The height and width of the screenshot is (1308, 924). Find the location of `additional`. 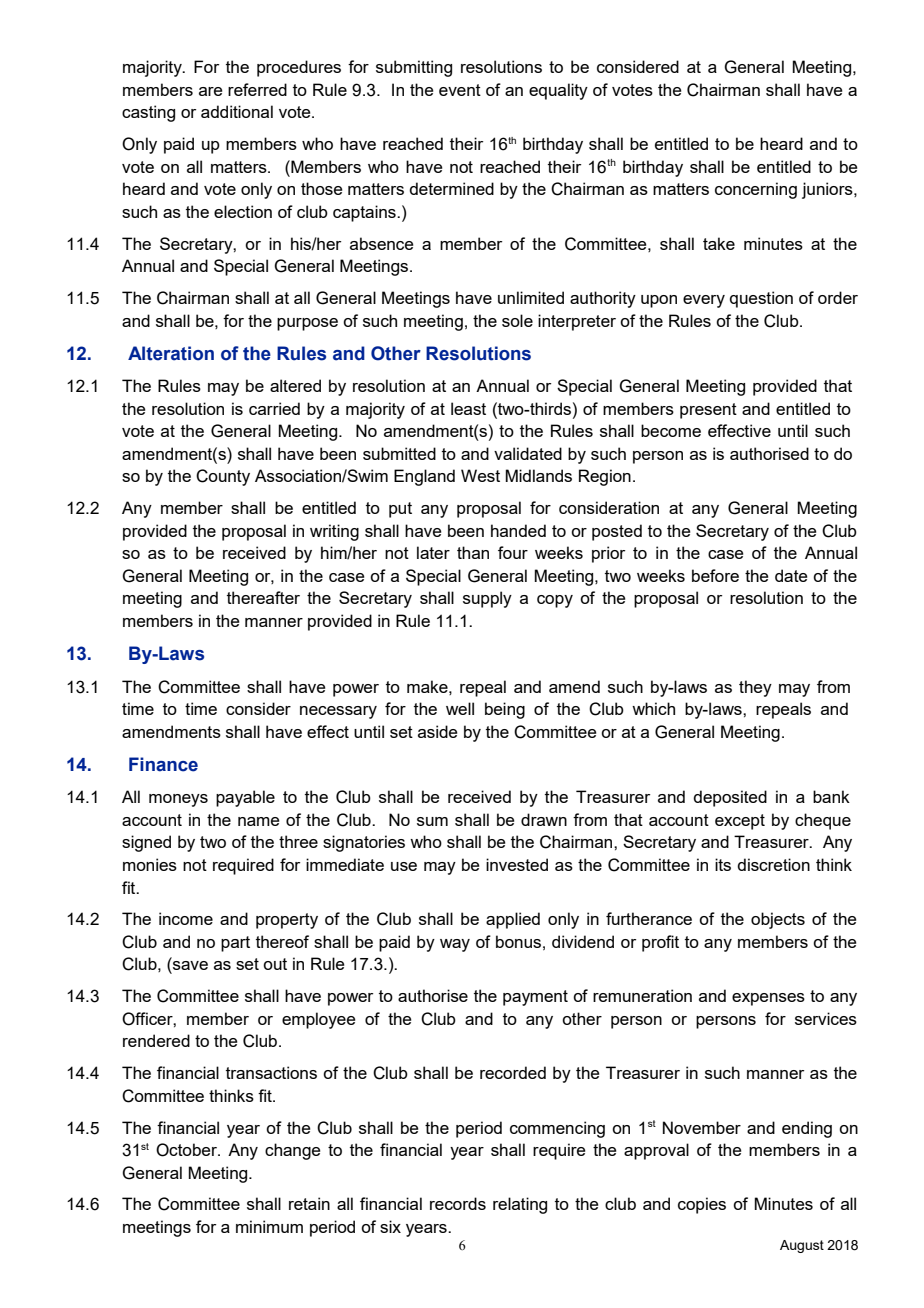

additional is located at coordinates (237, 111).
